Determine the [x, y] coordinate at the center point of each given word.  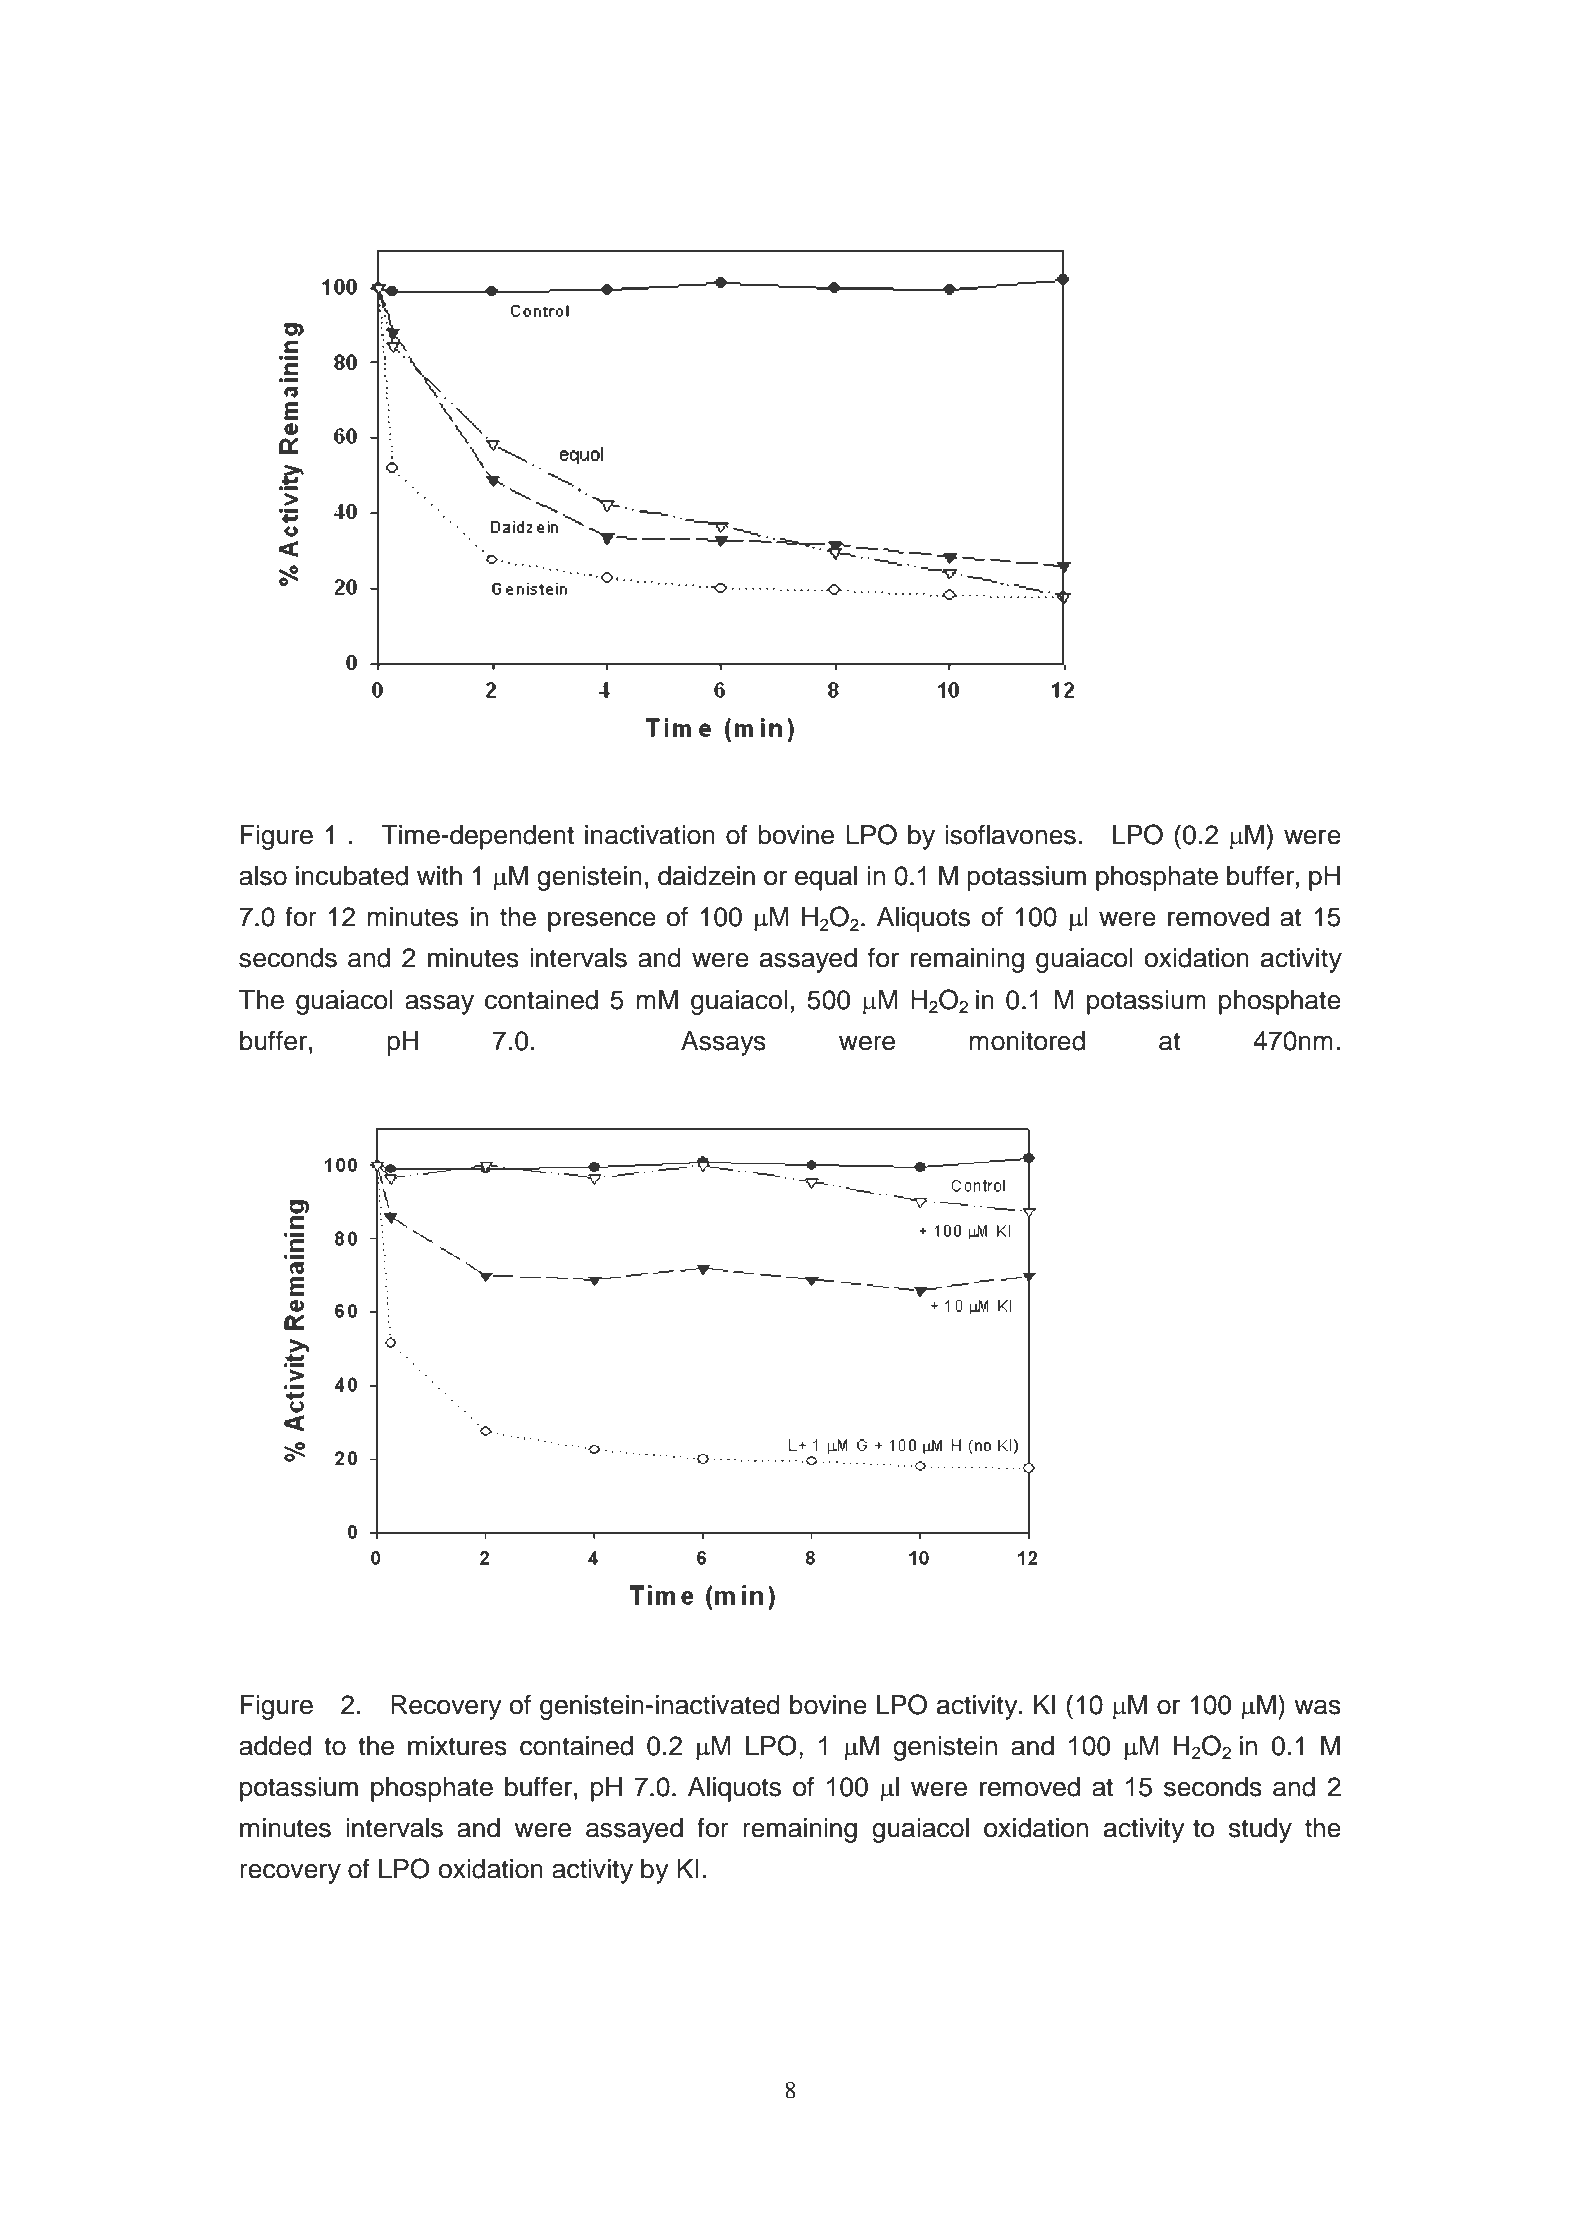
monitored [1027, 1041]
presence [602, 921]
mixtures [457, 1746]
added [275, 1746]
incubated [352, 876]
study [1260, 1830]
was [1317, 1707]
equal [826, 878]
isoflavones [1010, 834]
